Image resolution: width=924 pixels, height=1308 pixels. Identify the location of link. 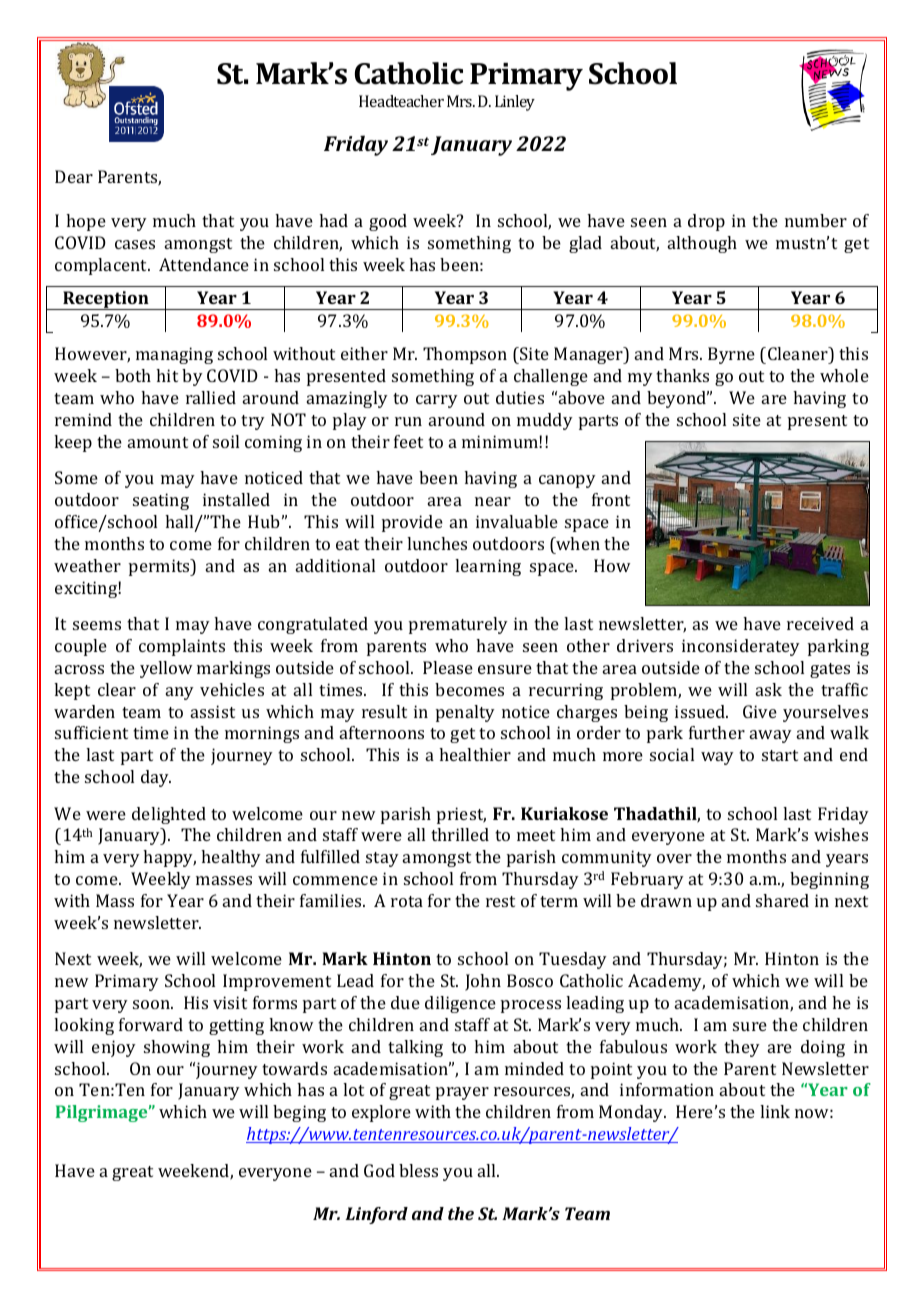
(775, 1111).
